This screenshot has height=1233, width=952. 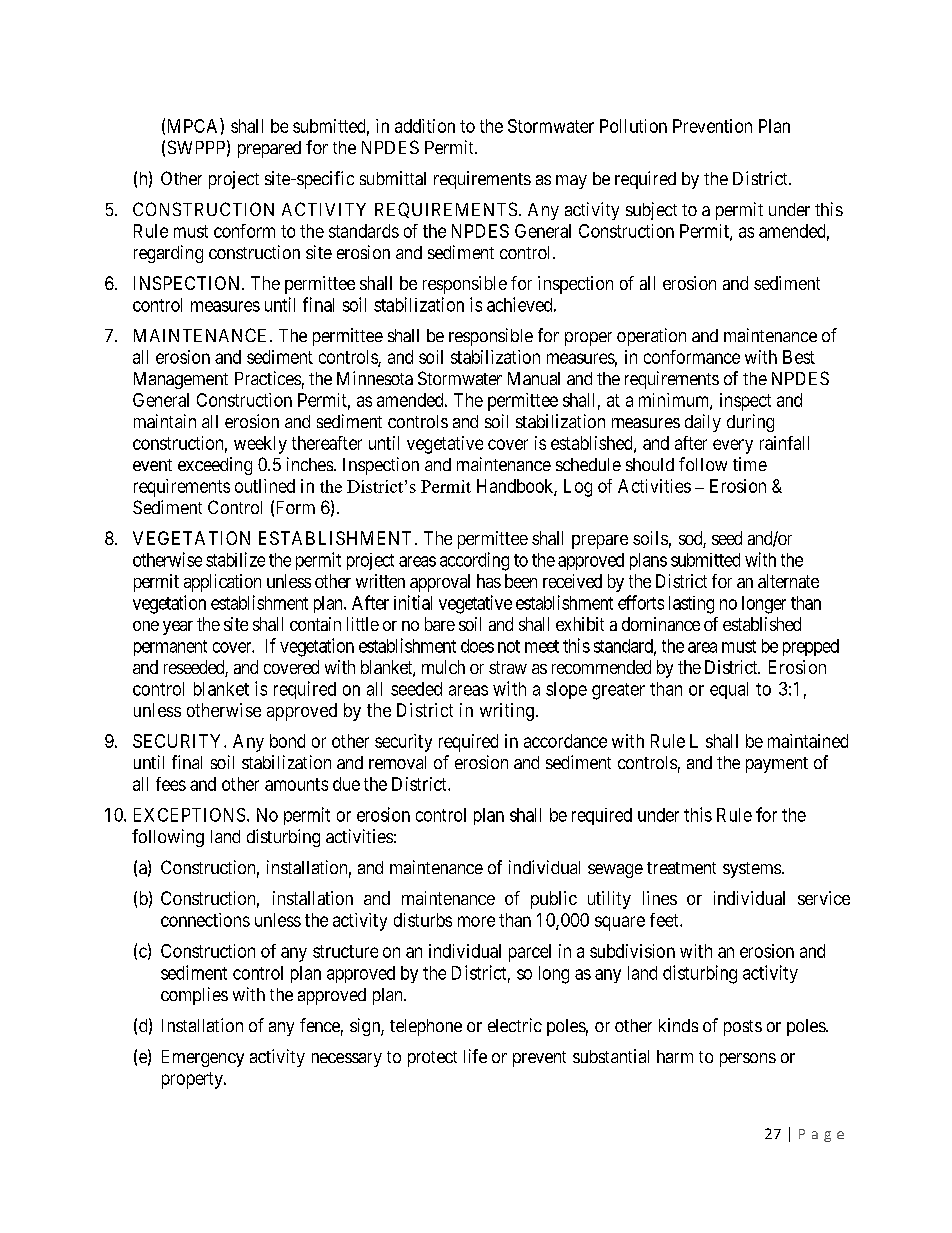 I want to click on schedule, so click(x=588, y=464).
